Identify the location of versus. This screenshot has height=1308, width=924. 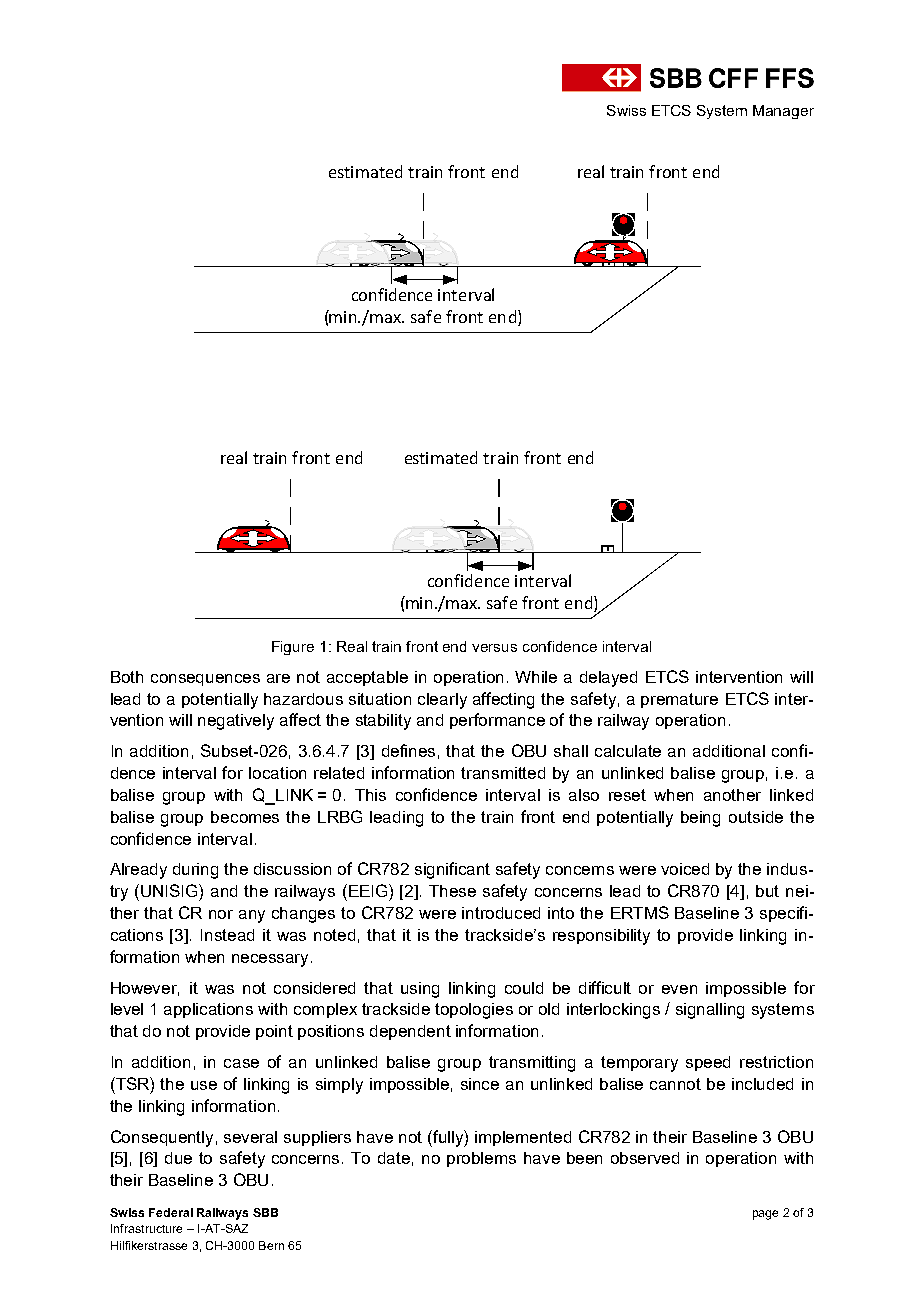
(494, 648).
